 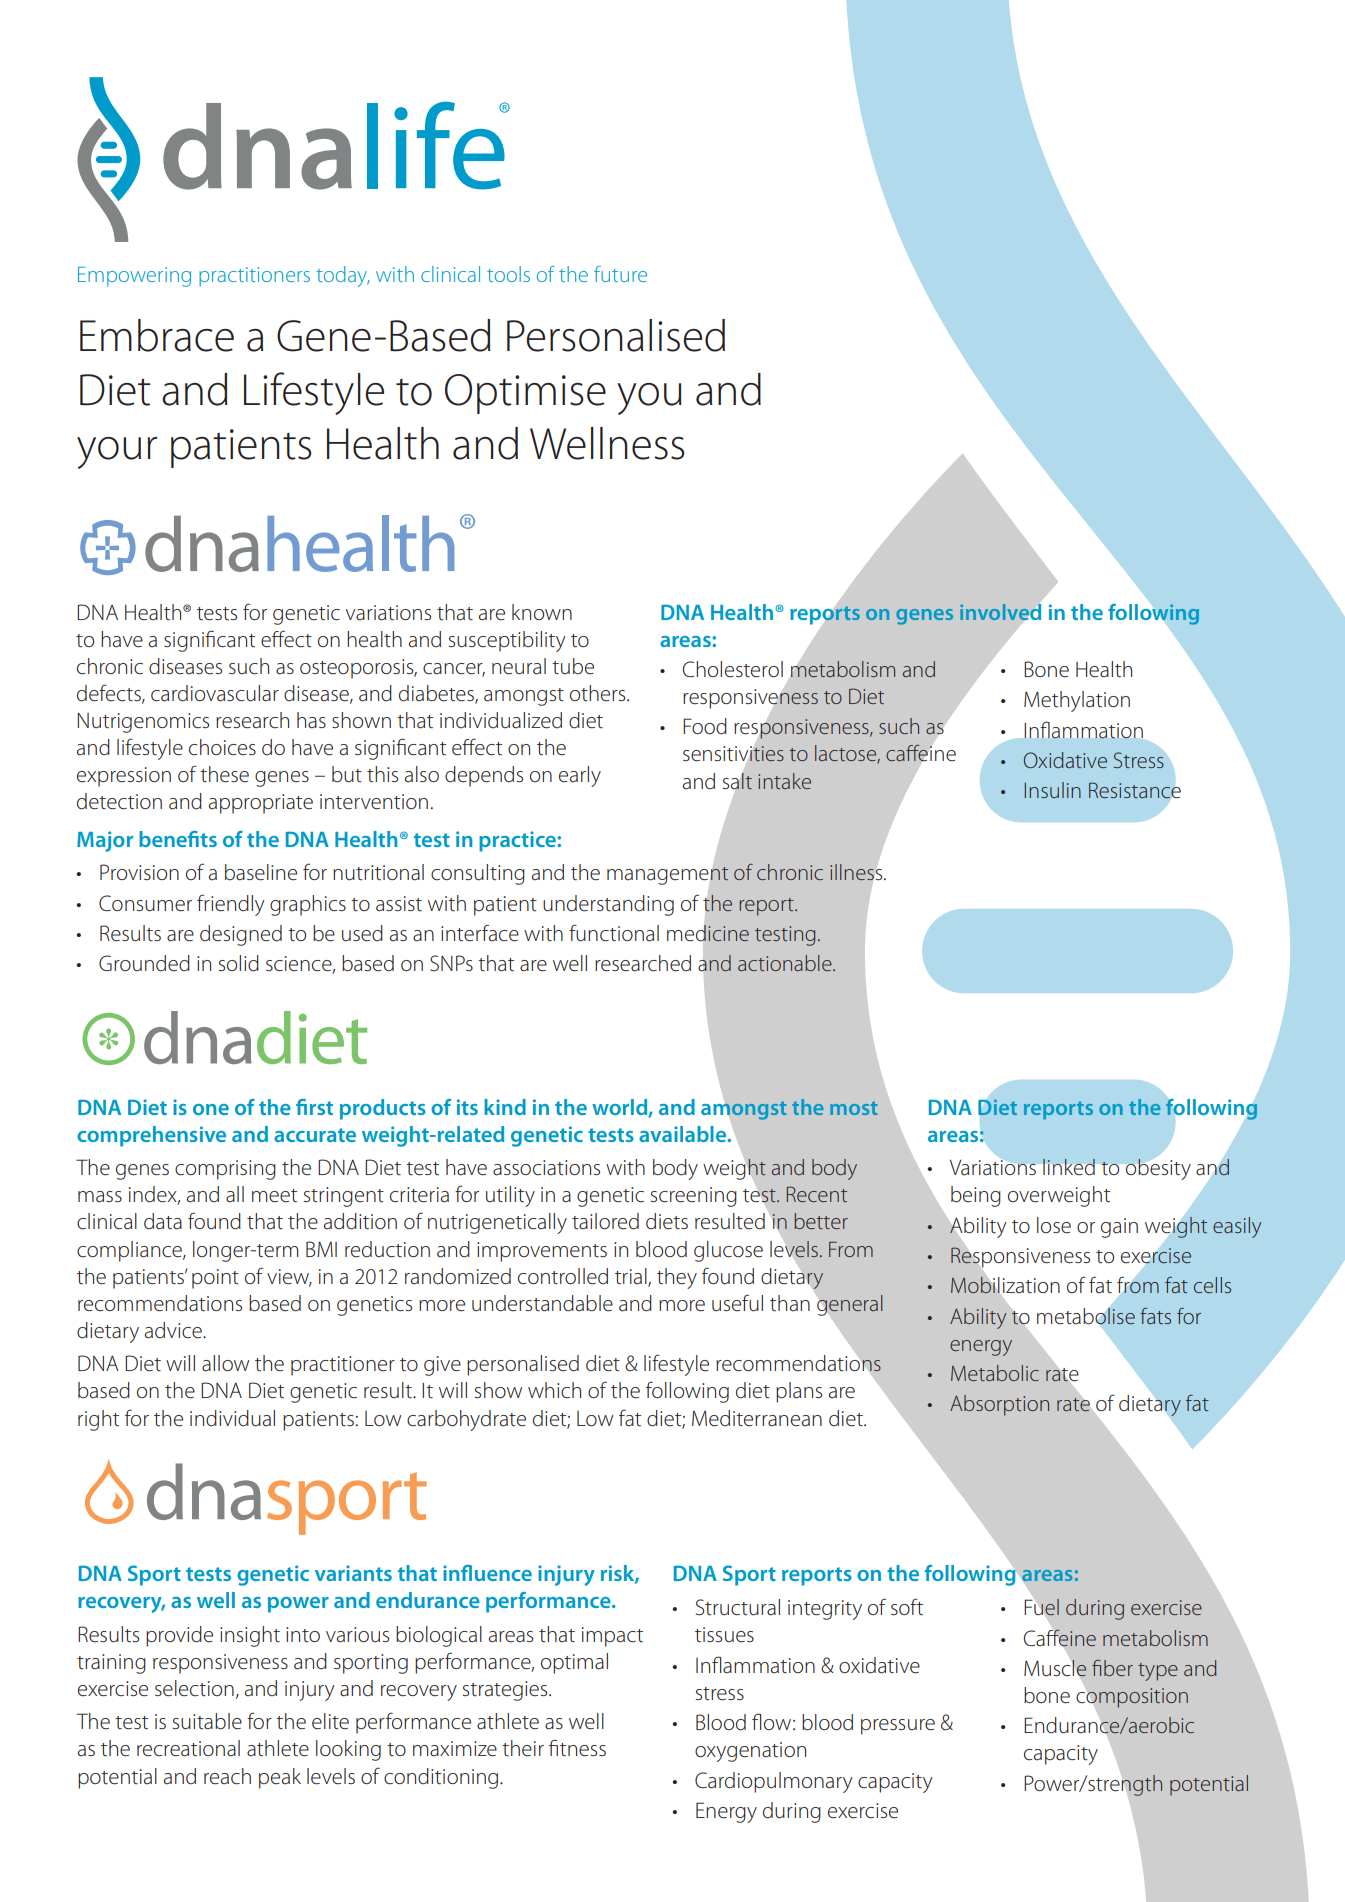 I want to click on metabolise, so click(x=1086, y=1316).
